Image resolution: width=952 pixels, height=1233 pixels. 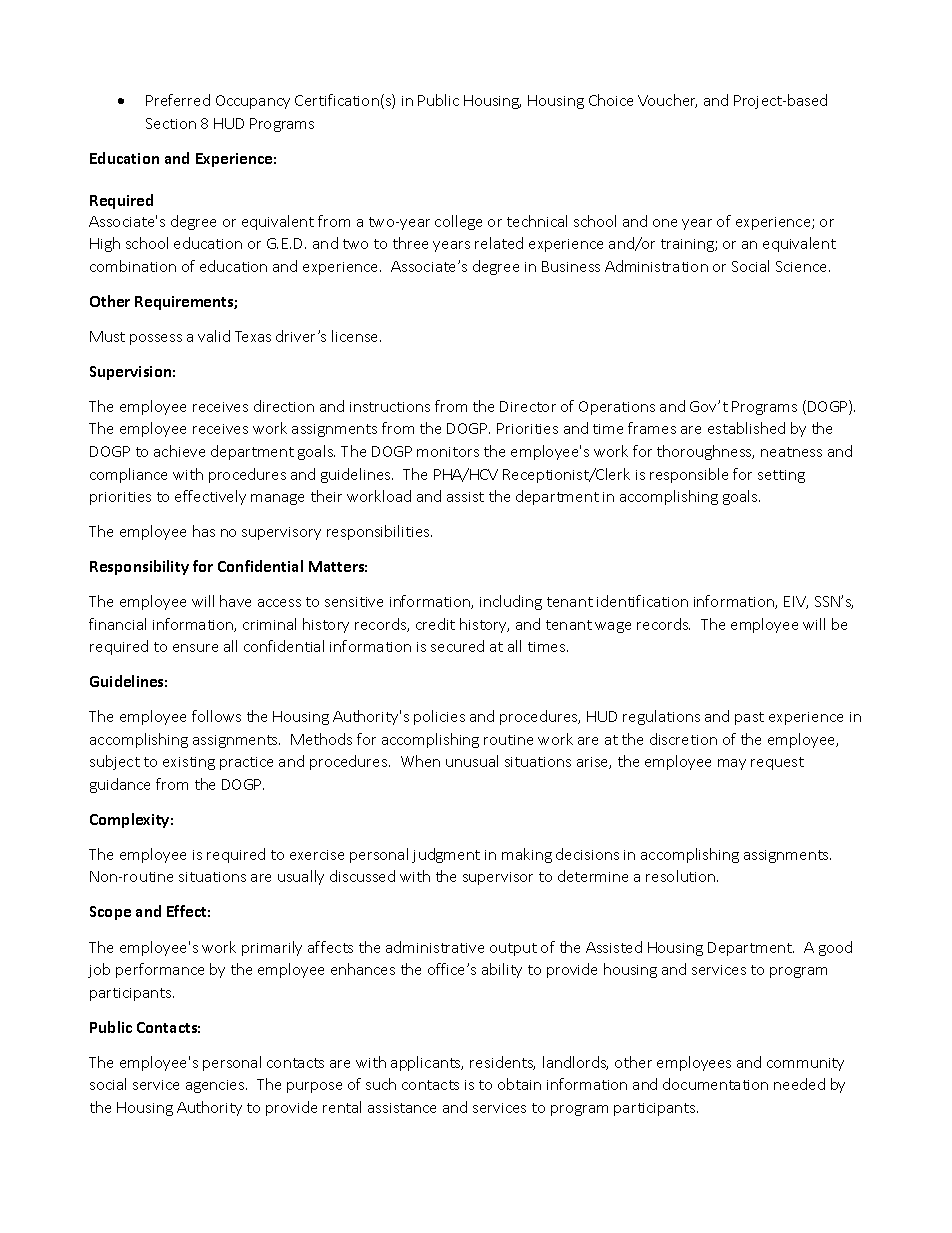 What do you see at coordinates (235, 601) in the screenshot?
I see `have` at bounding box center [235, 601].
